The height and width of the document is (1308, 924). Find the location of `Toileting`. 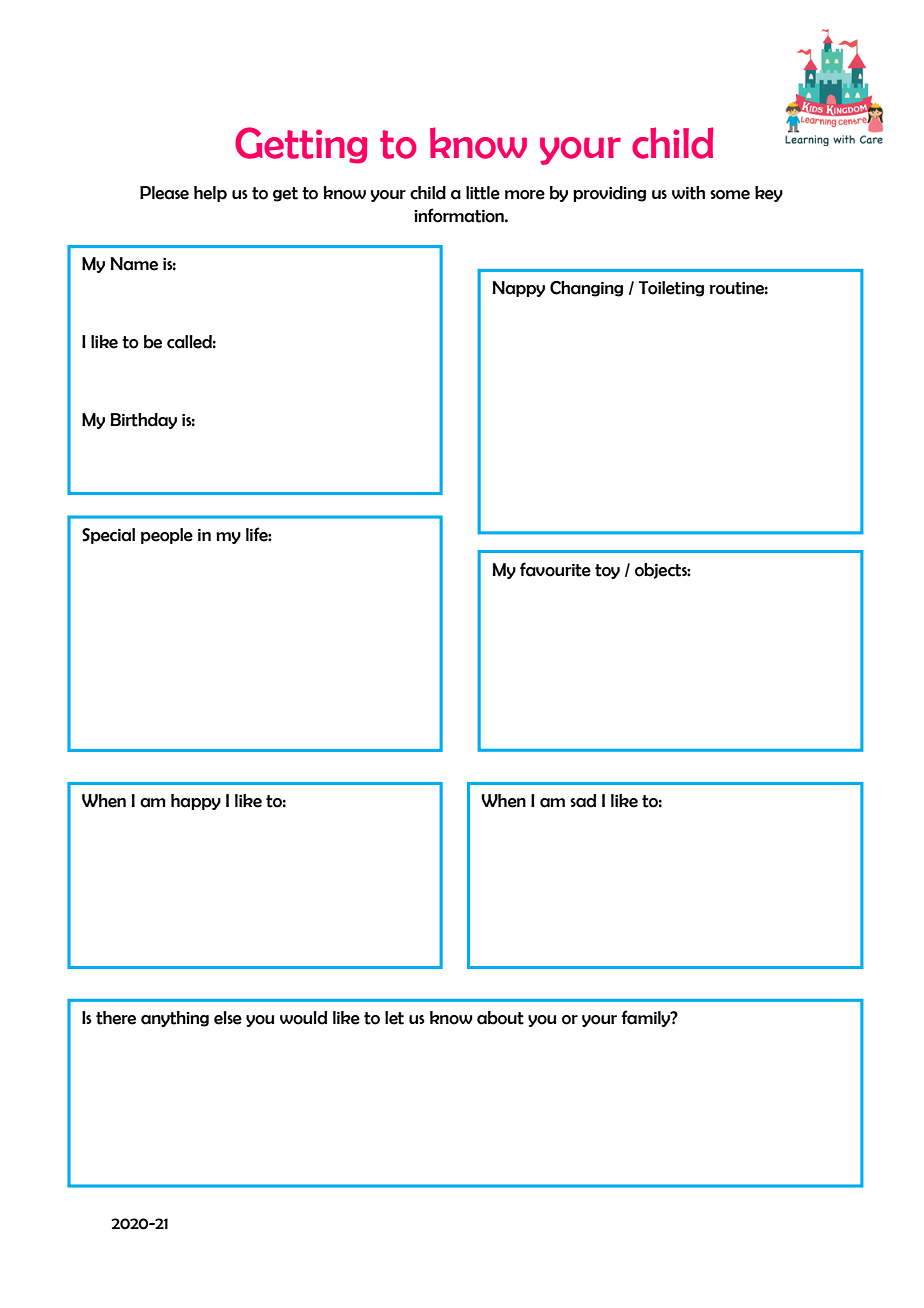

Toileting is located at coordinates (671, 289).
